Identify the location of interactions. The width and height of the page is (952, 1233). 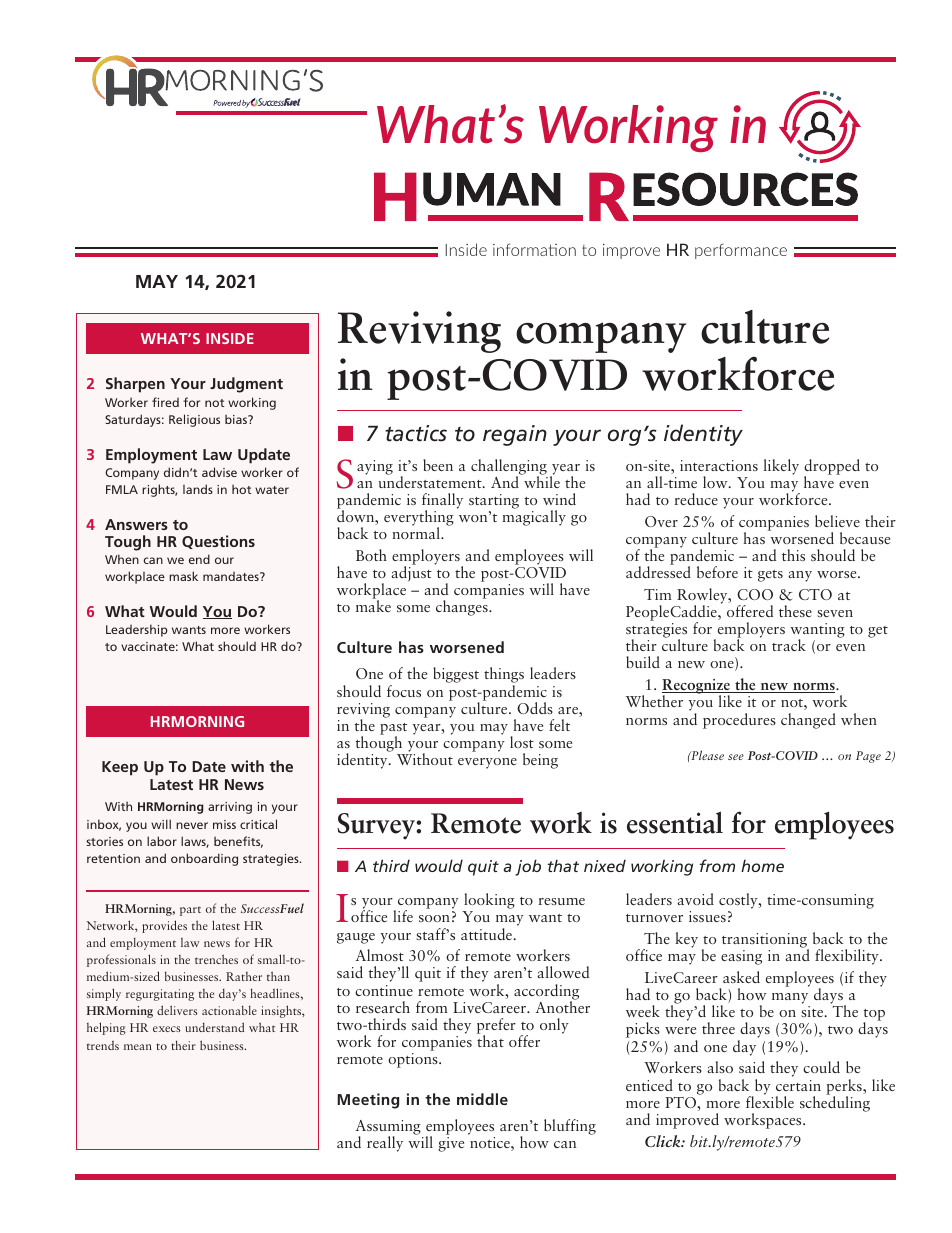
(719, 465).
